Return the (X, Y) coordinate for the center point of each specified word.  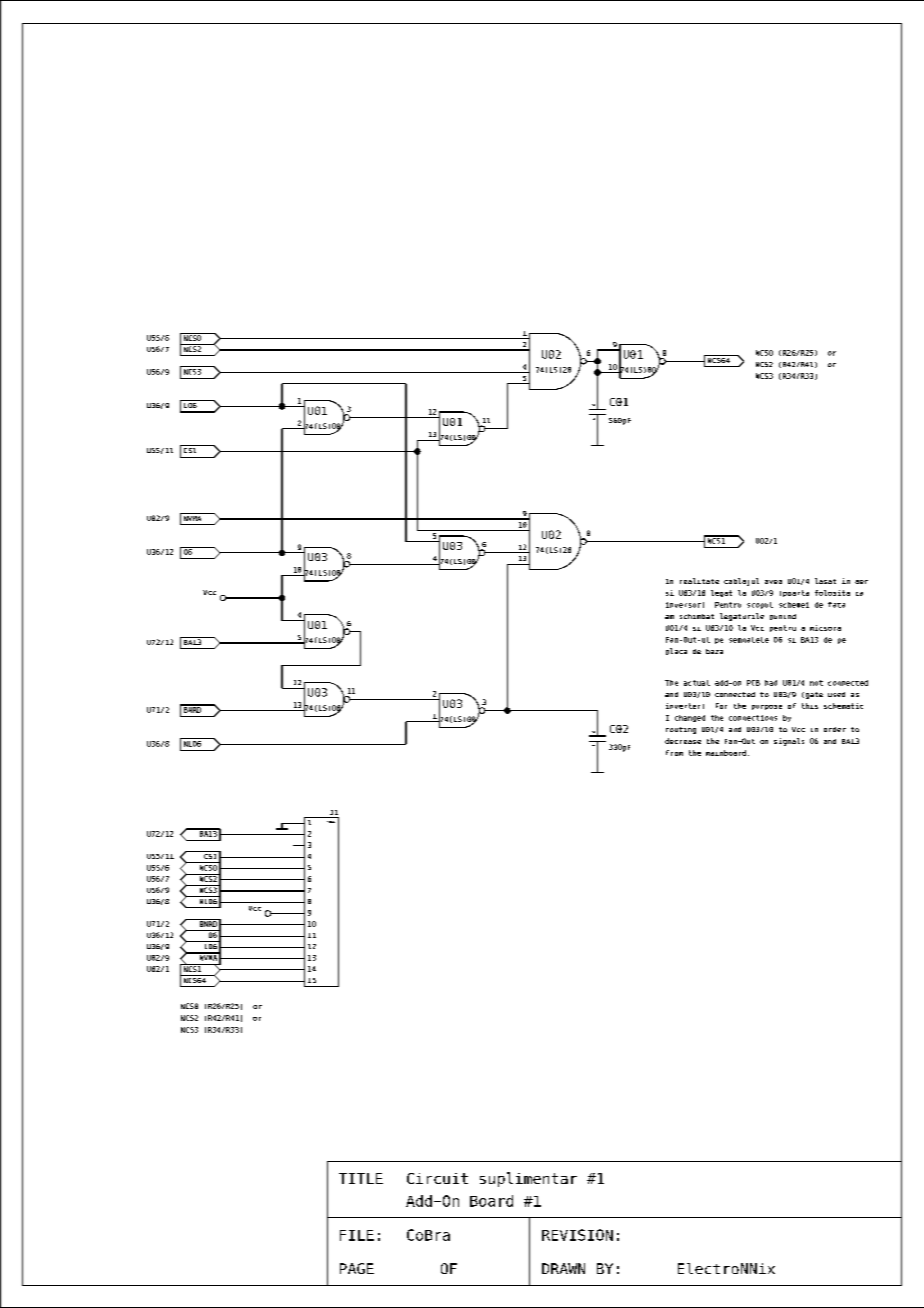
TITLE (361, 1178)
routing (681, 730)
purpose (767, 707)
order (835, 729)
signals (789, 742)
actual (697, 683)
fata (836, 605)
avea (773, 582)
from (674, 753)
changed (690, 718)
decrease (683, 741)
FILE (357, 1235)
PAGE (357, 1268)
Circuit (437, 1178)
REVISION (577, 1235)
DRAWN (563, 1268)
